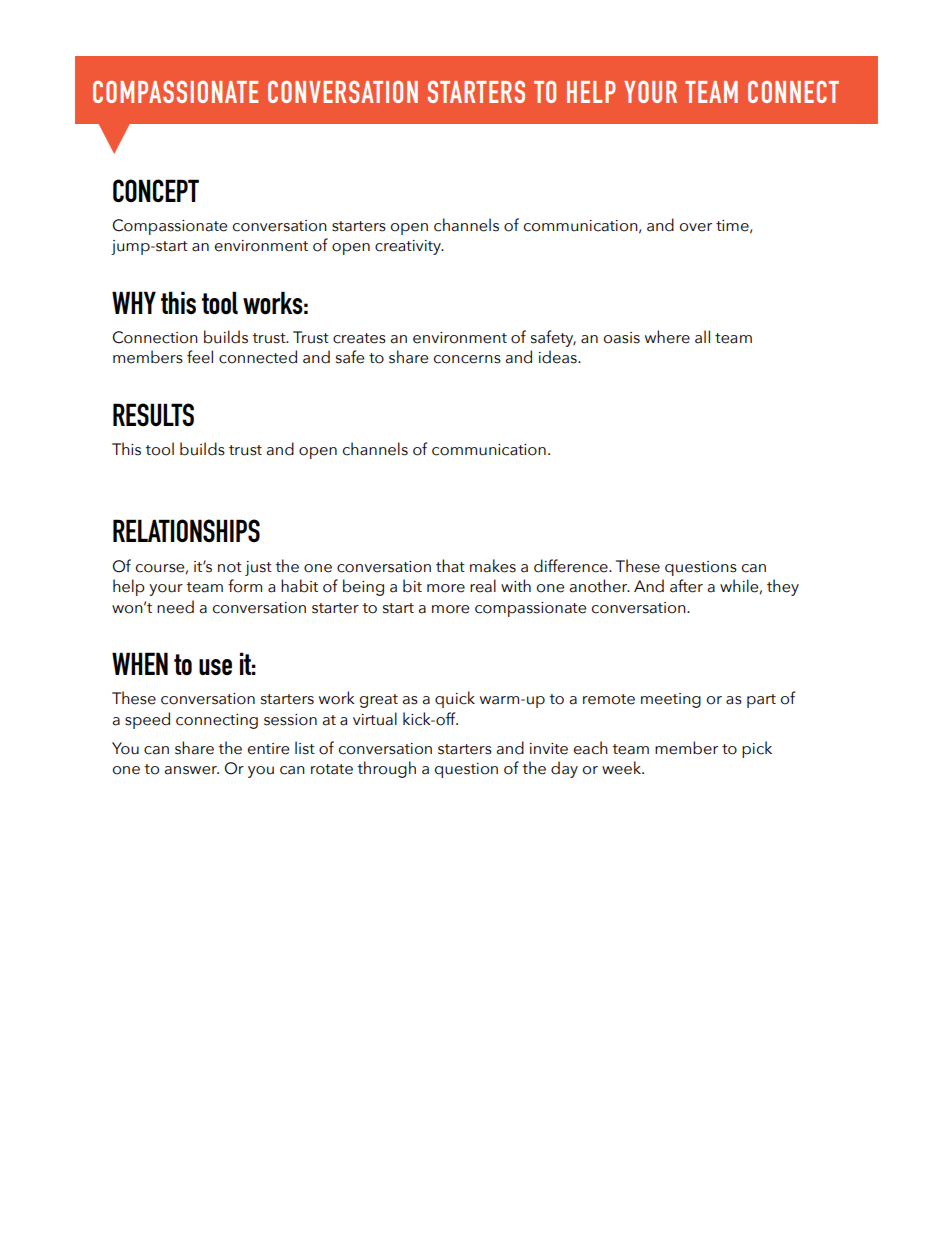 Image resolution: width=952 pixels, height=1233 pixels. Describe the element at coordinates (200, 357) in the screenshot. I see `feel` at that location.
